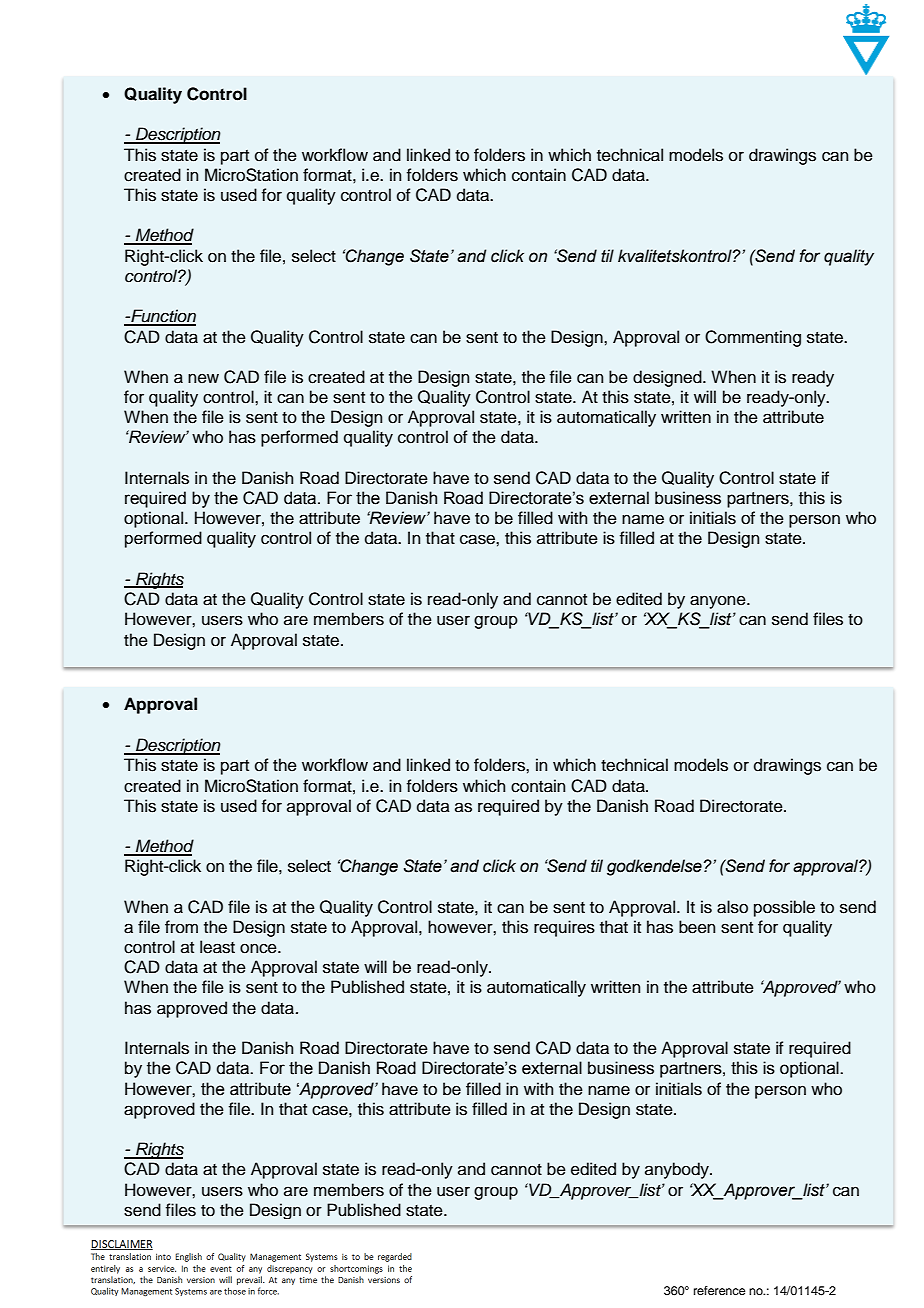 The width and height of the screenshot is (924, 1308). Describe the element at coordinates (784, 908) in the screenshot. I see `possible` at that location.
